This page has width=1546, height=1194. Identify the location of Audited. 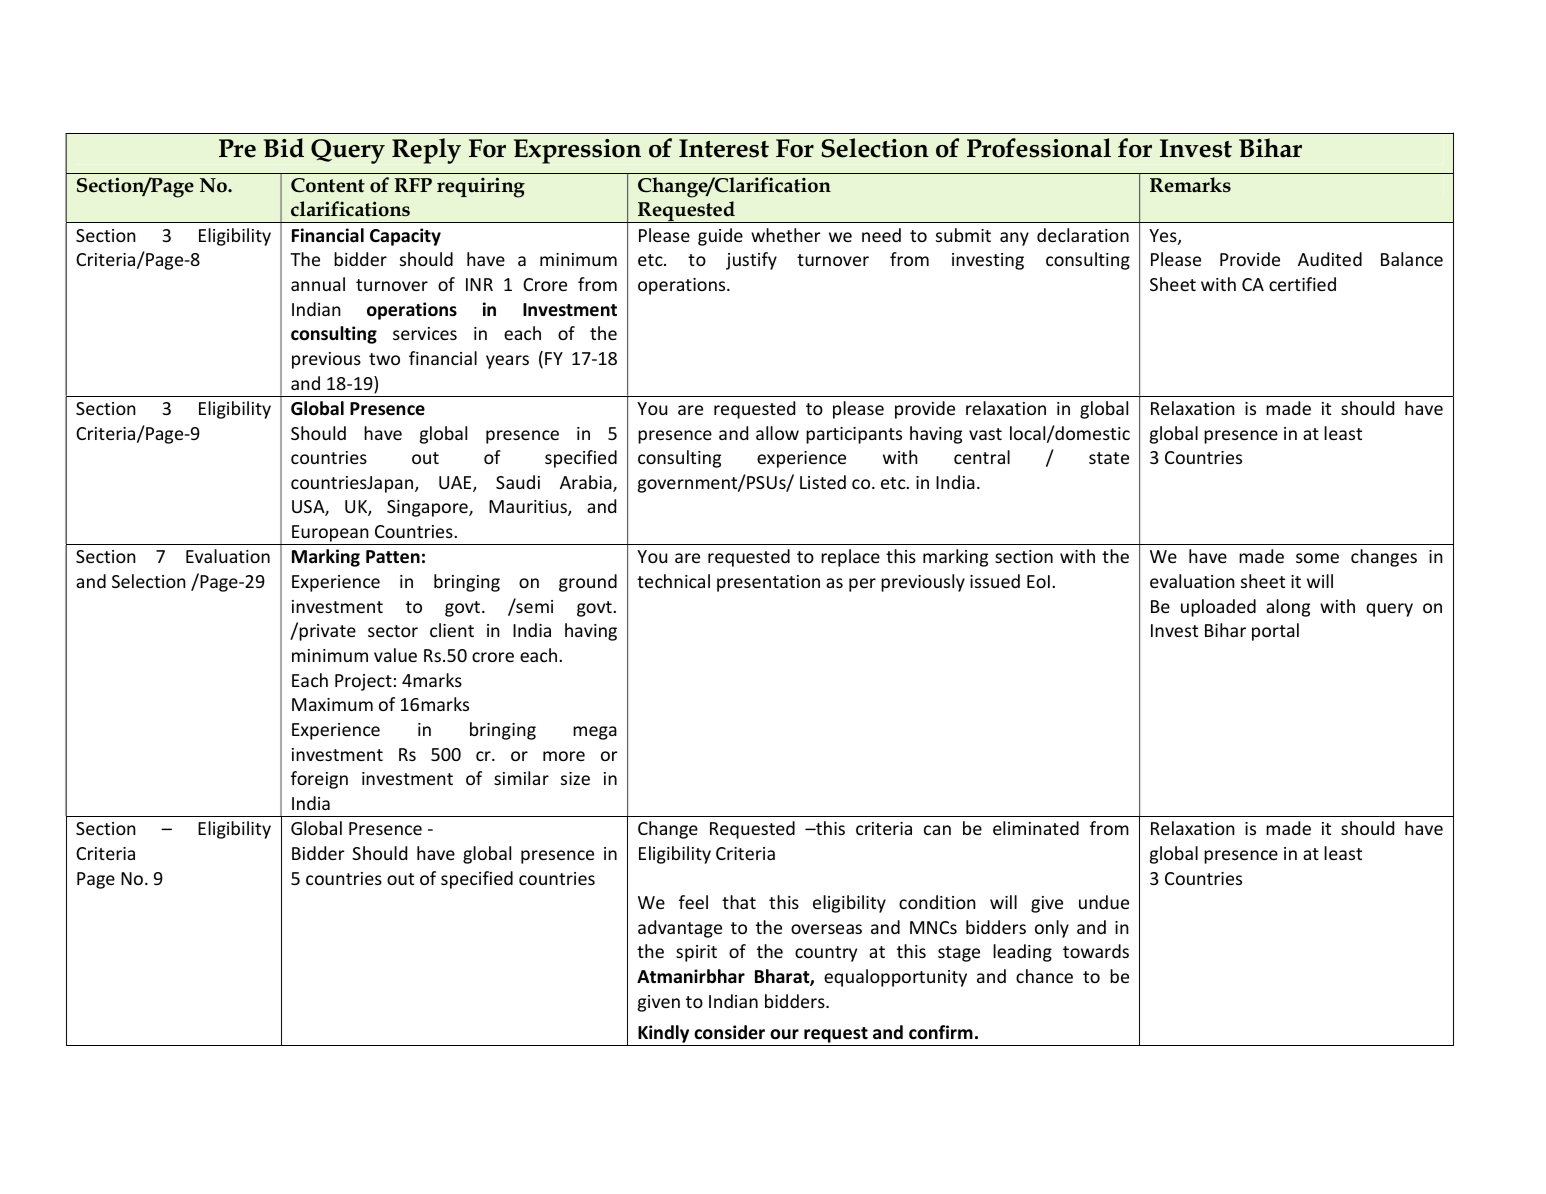
(1330, 259).
